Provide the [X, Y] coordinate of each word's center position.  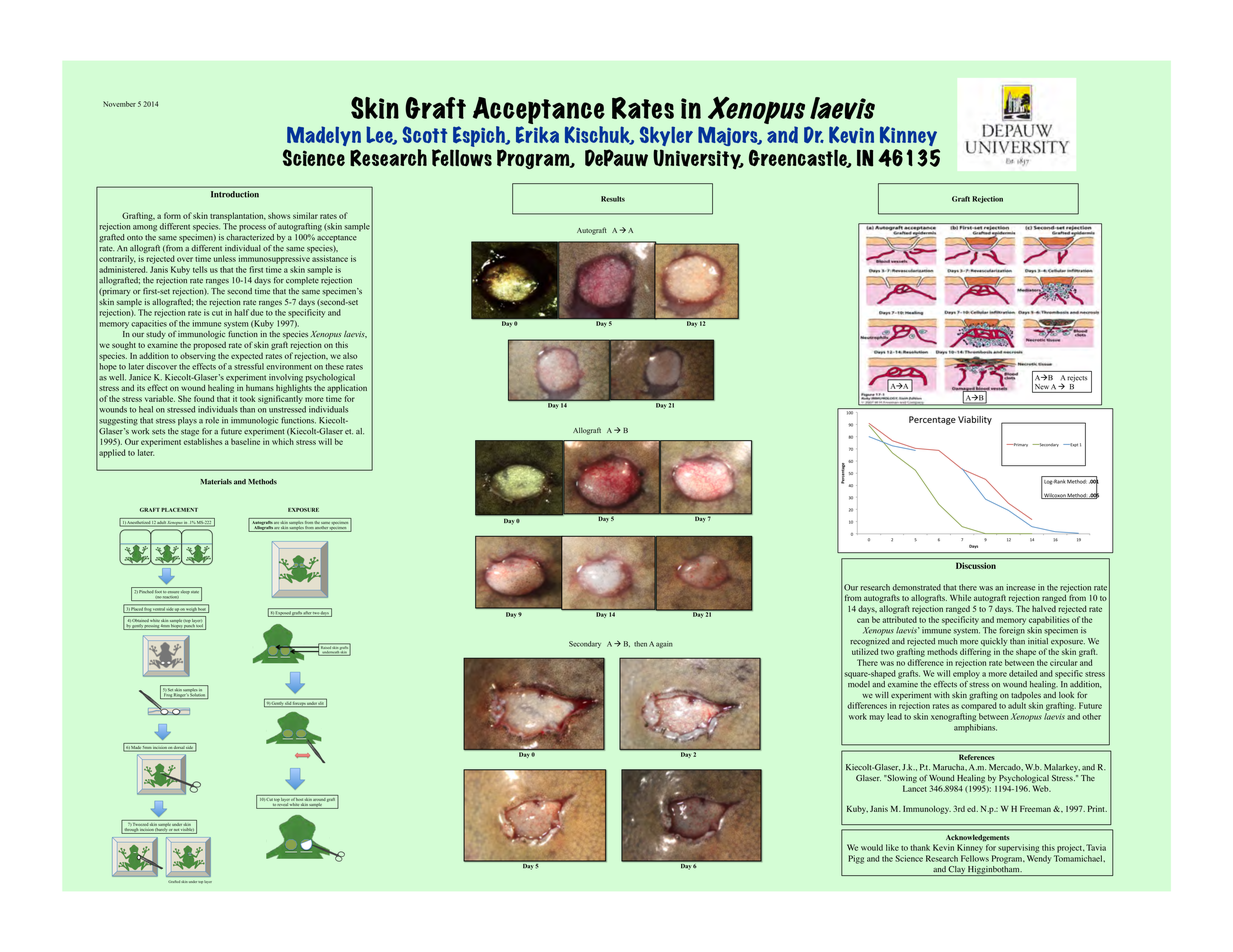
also [350, 355]
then [640, 644]
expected [247, 357]
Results [613, 199]
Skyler [666, 136]
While [960, 597]
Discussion [976, 565]
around [319, 798]
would [872, 847]
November [119, 104]
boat [202, 610]
